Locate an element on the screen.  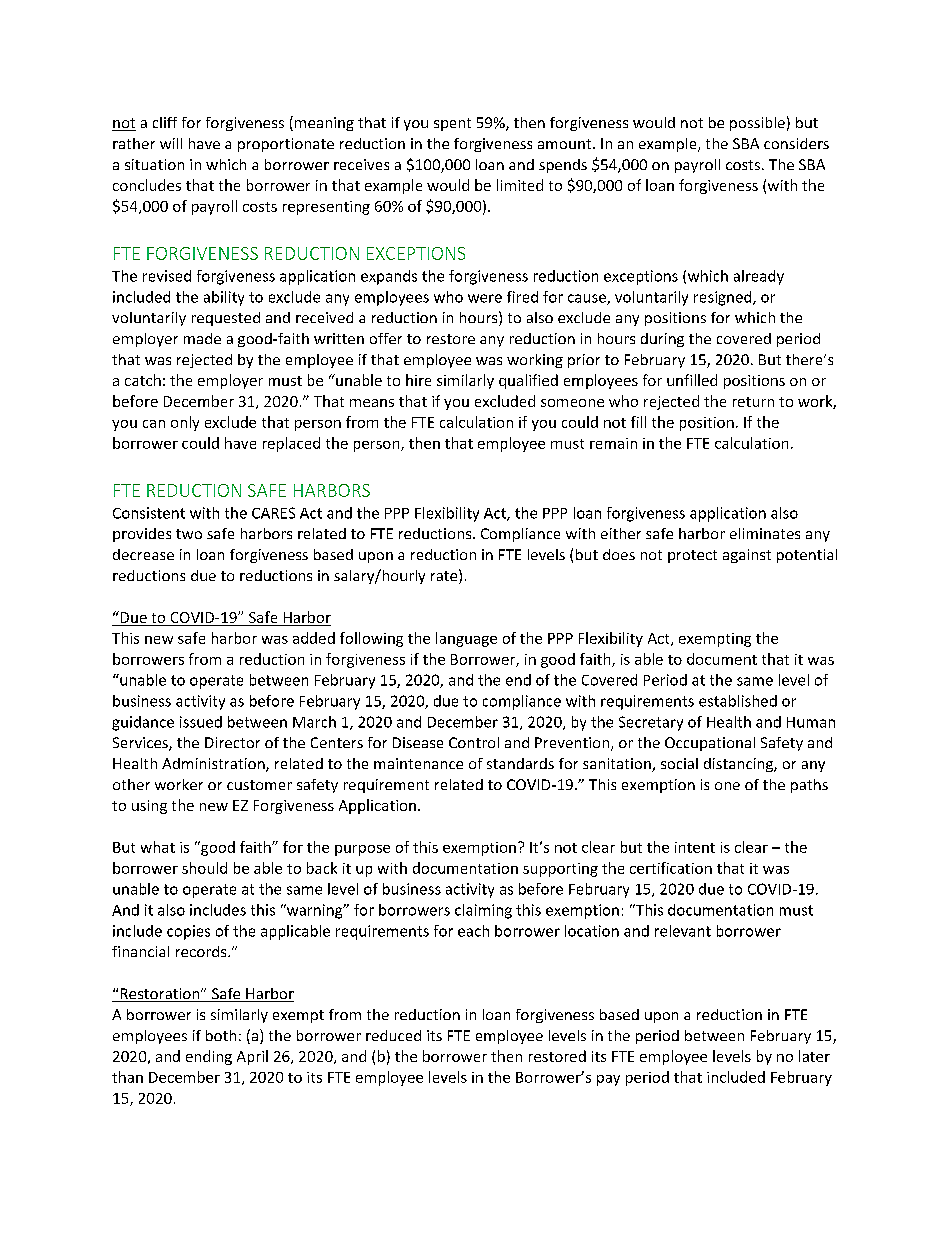
will is located at coordinates (171, 143).
